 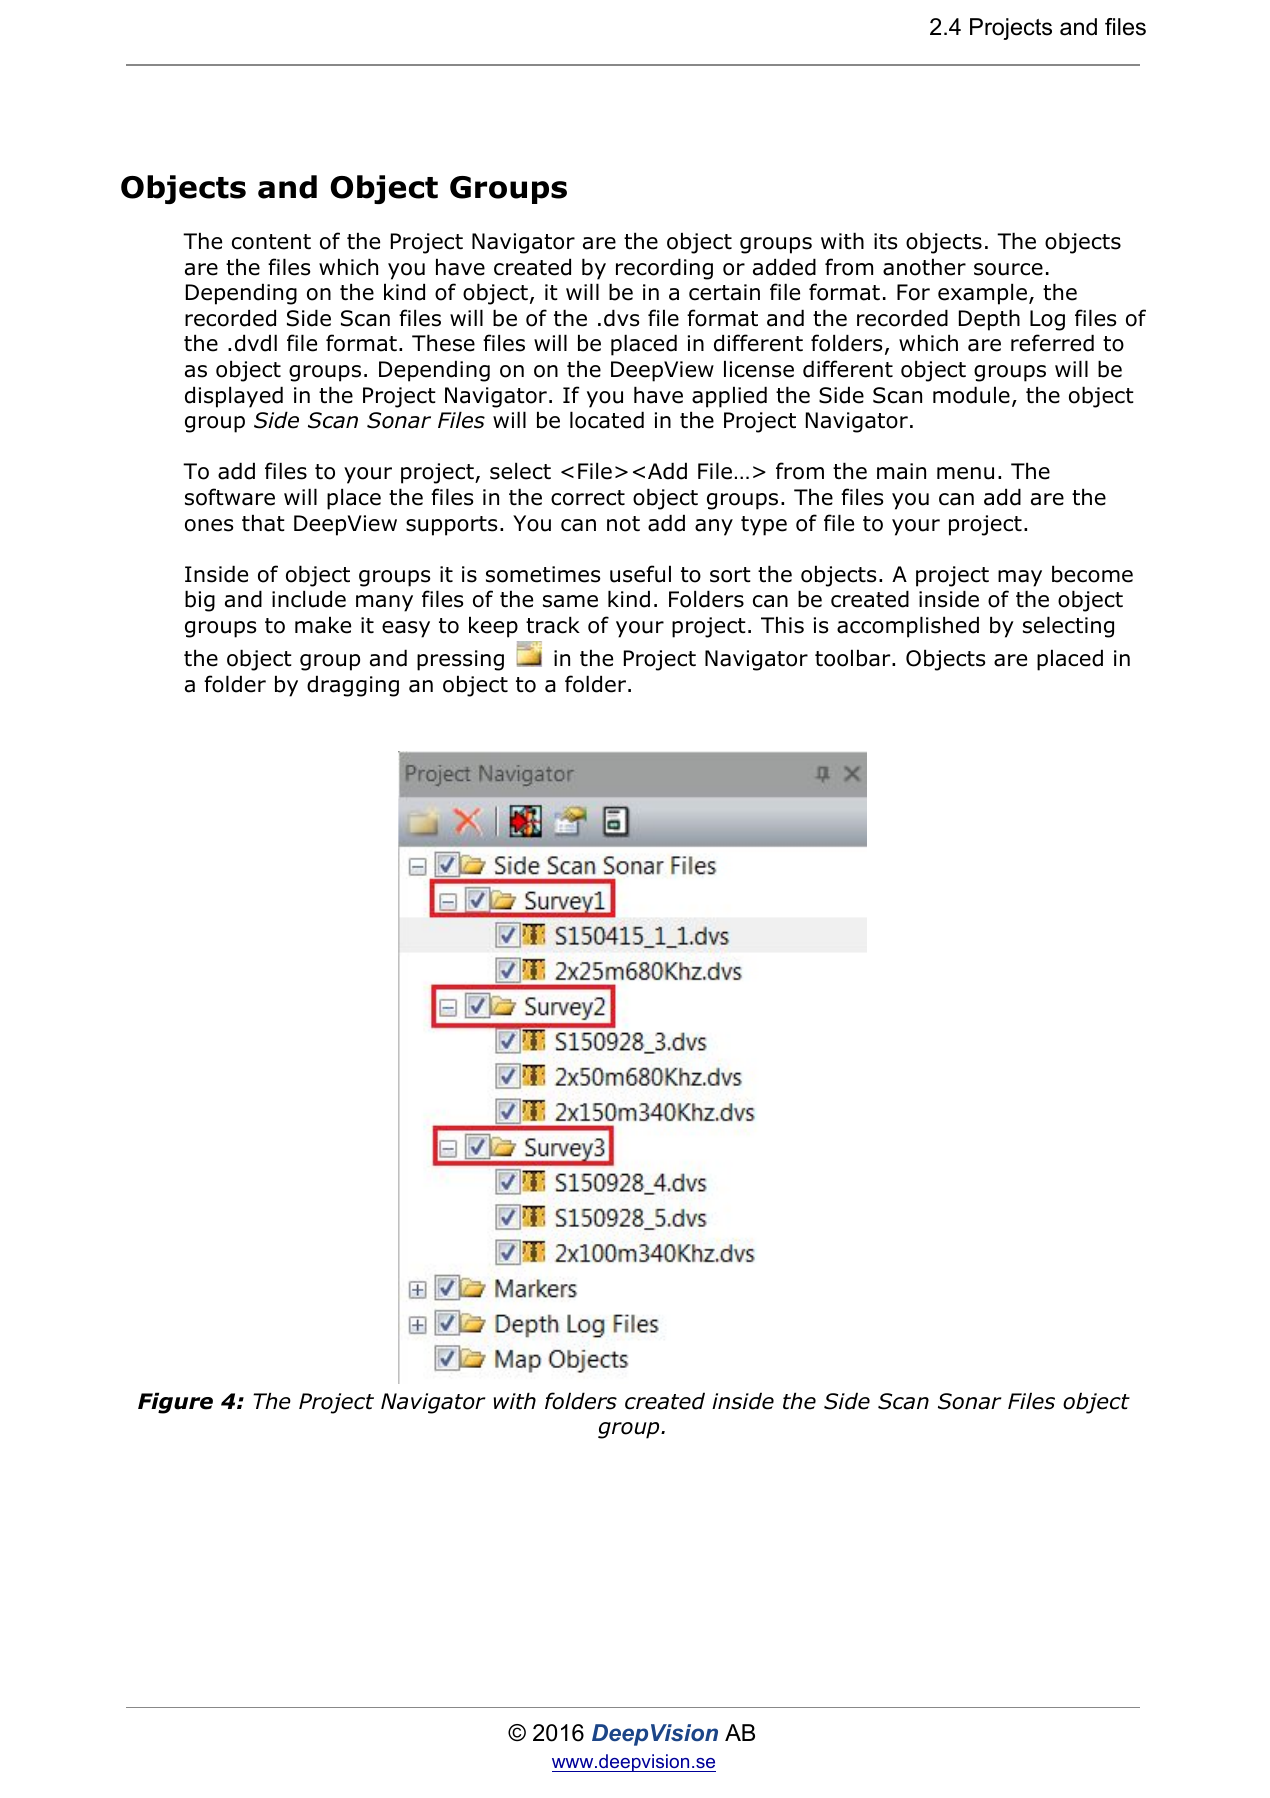 I want to click on easy, so click(x=406, y=629).
